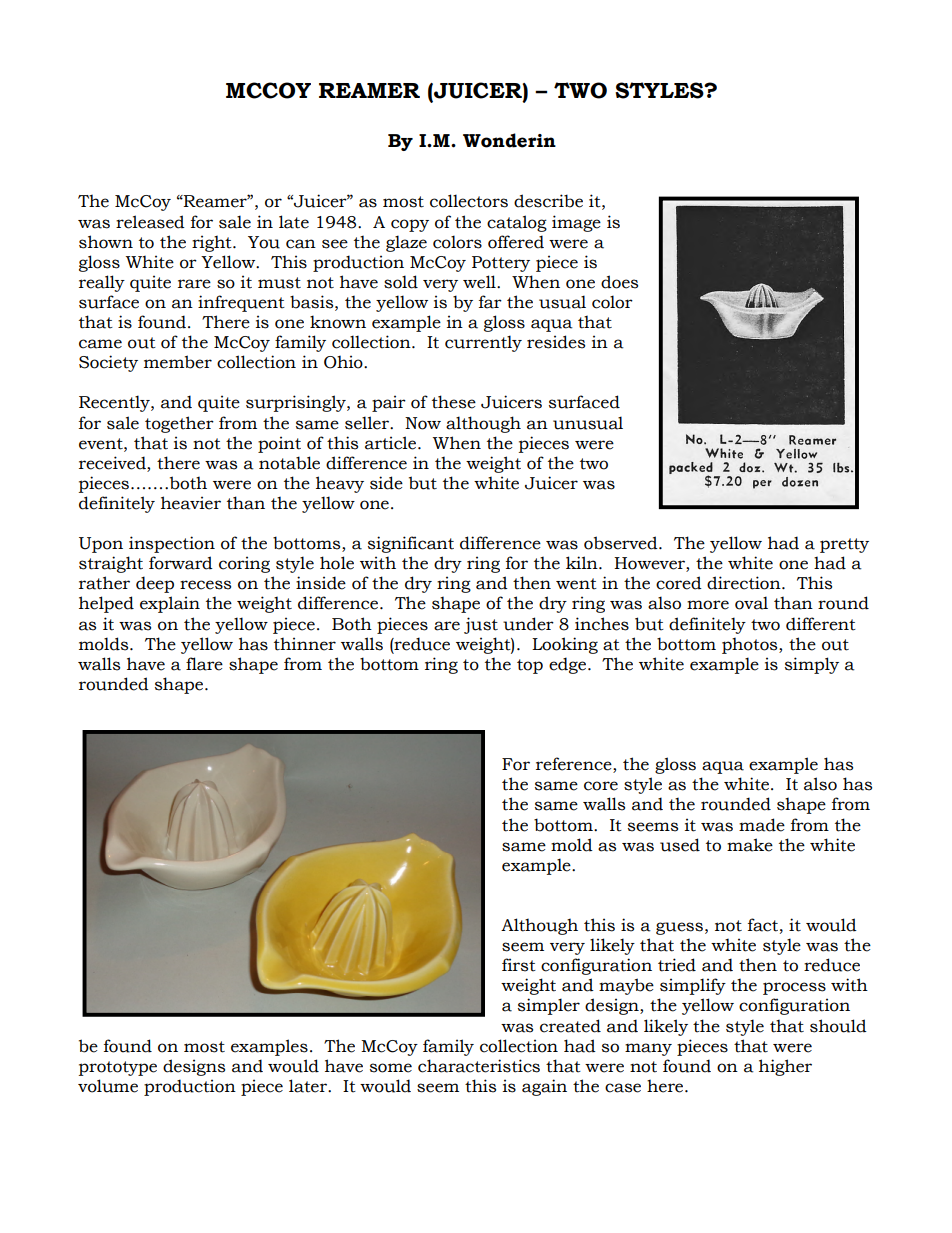  I want to click on higher, so click(785, 1067).
